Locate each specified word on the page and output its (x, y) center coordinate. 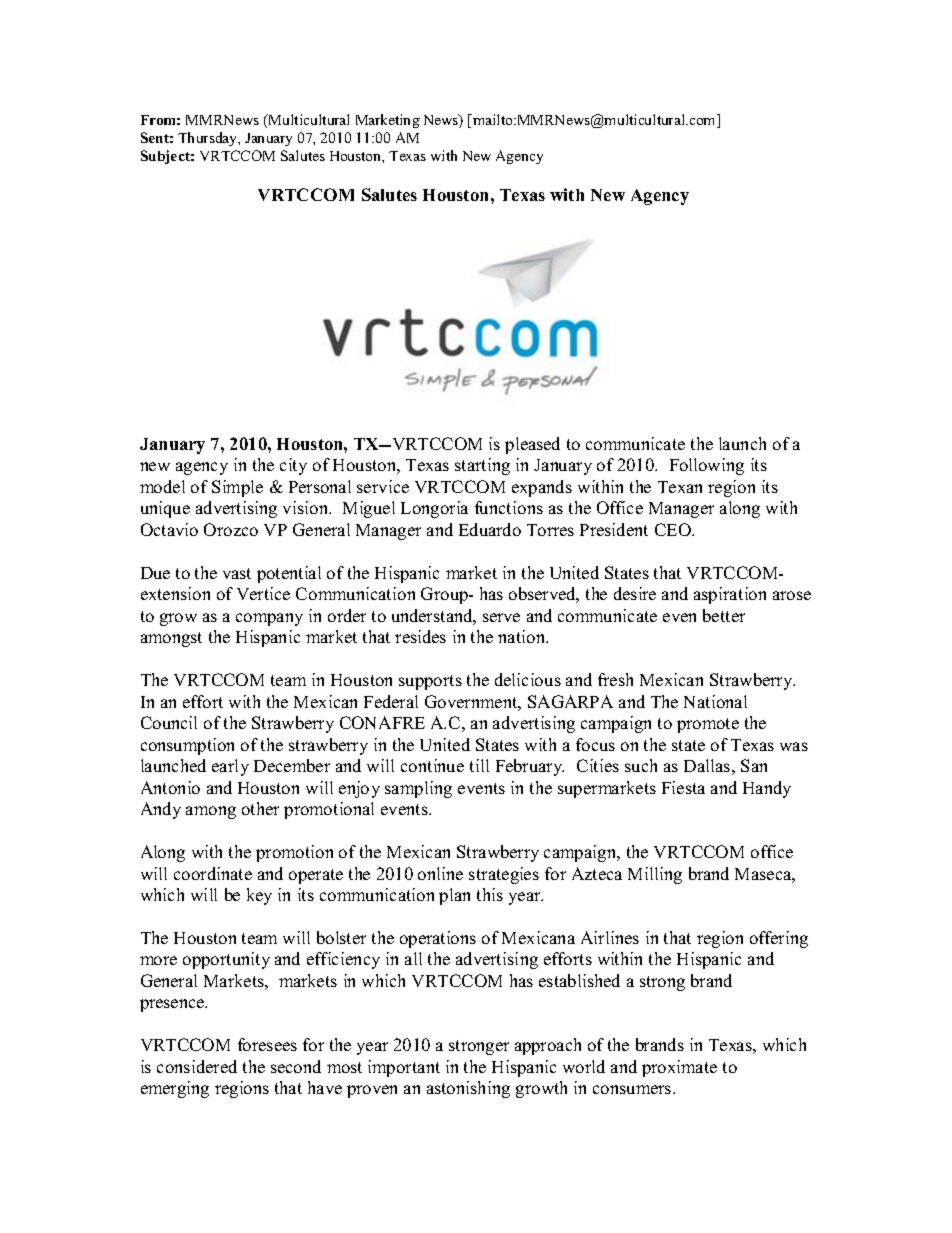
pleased (532, 445)
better (724, 615)
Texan (680, 487)
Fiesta (683, 787)
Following (707, 466)
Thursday (209, 139)
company (269, 619)
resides (420, 636)
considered (197, 1066)
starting (482, 466)
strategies (504, 875)
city (293, 466)
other (260, 808)
